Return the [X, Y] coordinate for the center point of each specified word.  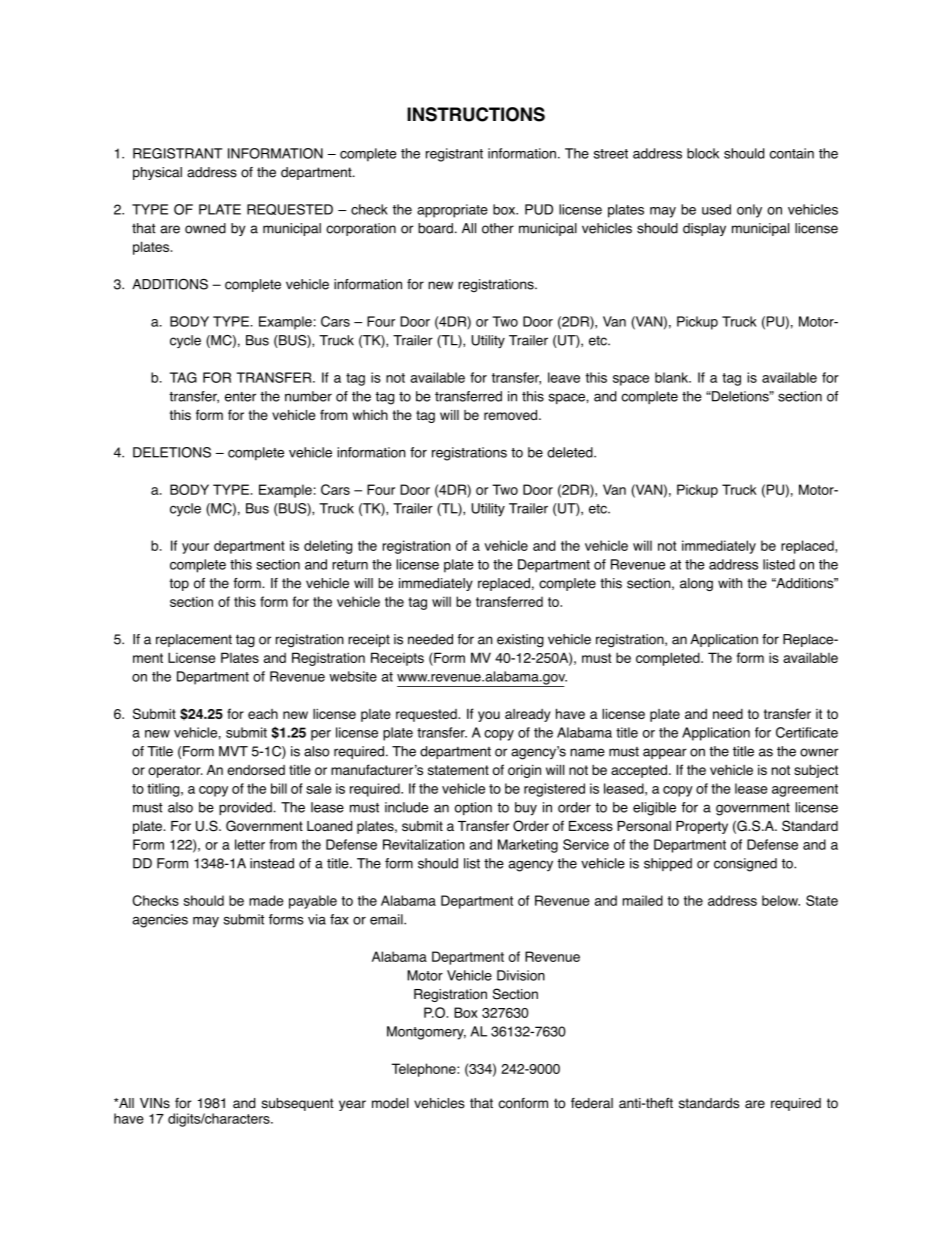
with [730, 583]
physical [157, 173]
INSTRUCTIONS [476, 114]
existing [520, 640]
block [703, 153]
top [179, 584]
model [390, 1103]
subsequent [298, 1104]
